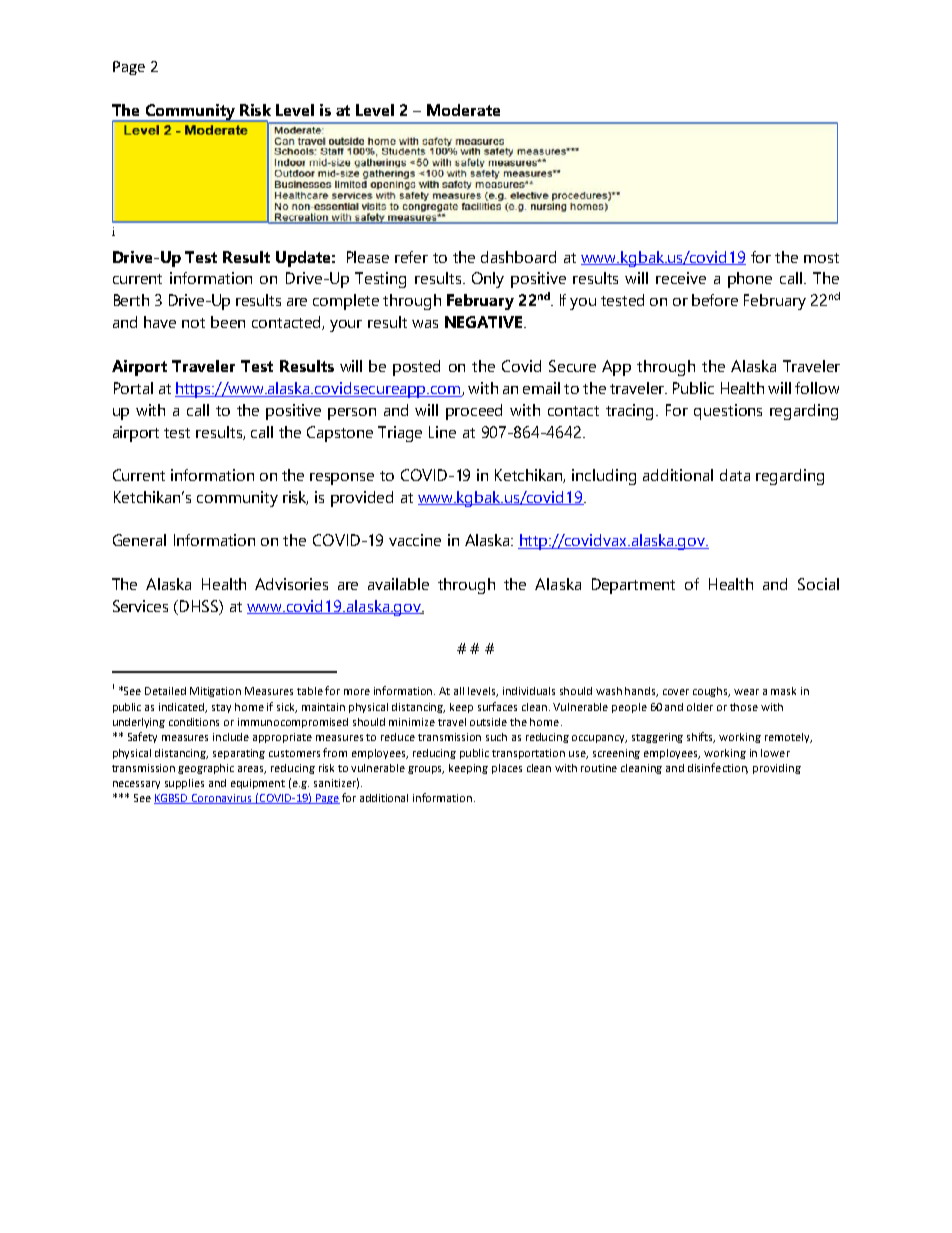  I want to click on Only, so click(488, 280).
